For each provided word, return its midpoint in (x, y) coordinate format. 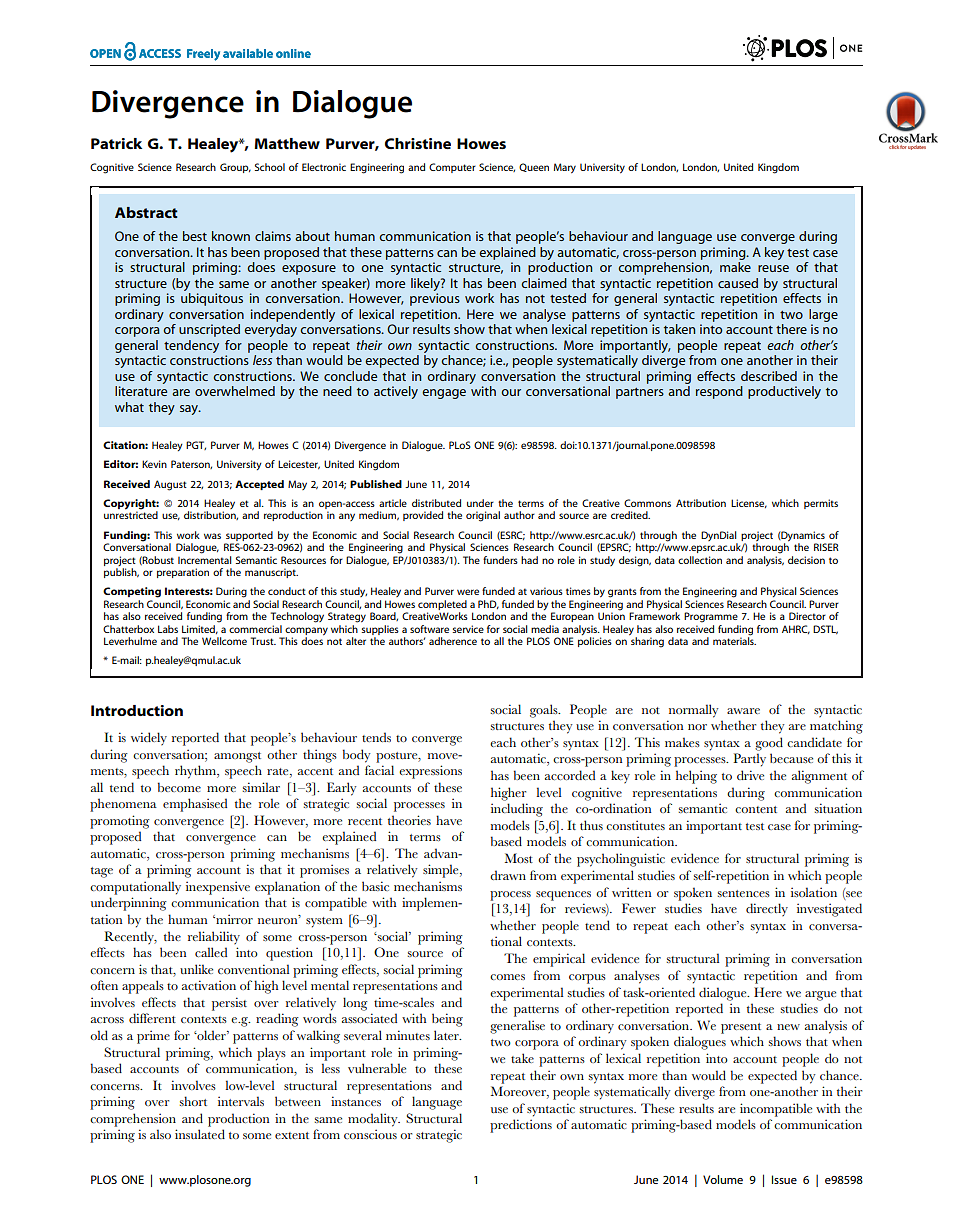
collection (700, 560)
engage (444, 394)
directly (767, 910)
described (769, 376)
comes (507, 977)
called (211, 952)
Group (235, 168)
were (468, 592)
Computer (452, 168)
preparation (183, 573)
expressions (430, 772)
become (179, 787)
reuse (773, 268)
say (190, 410)
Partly (749, 760)
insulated (200, 1134)
